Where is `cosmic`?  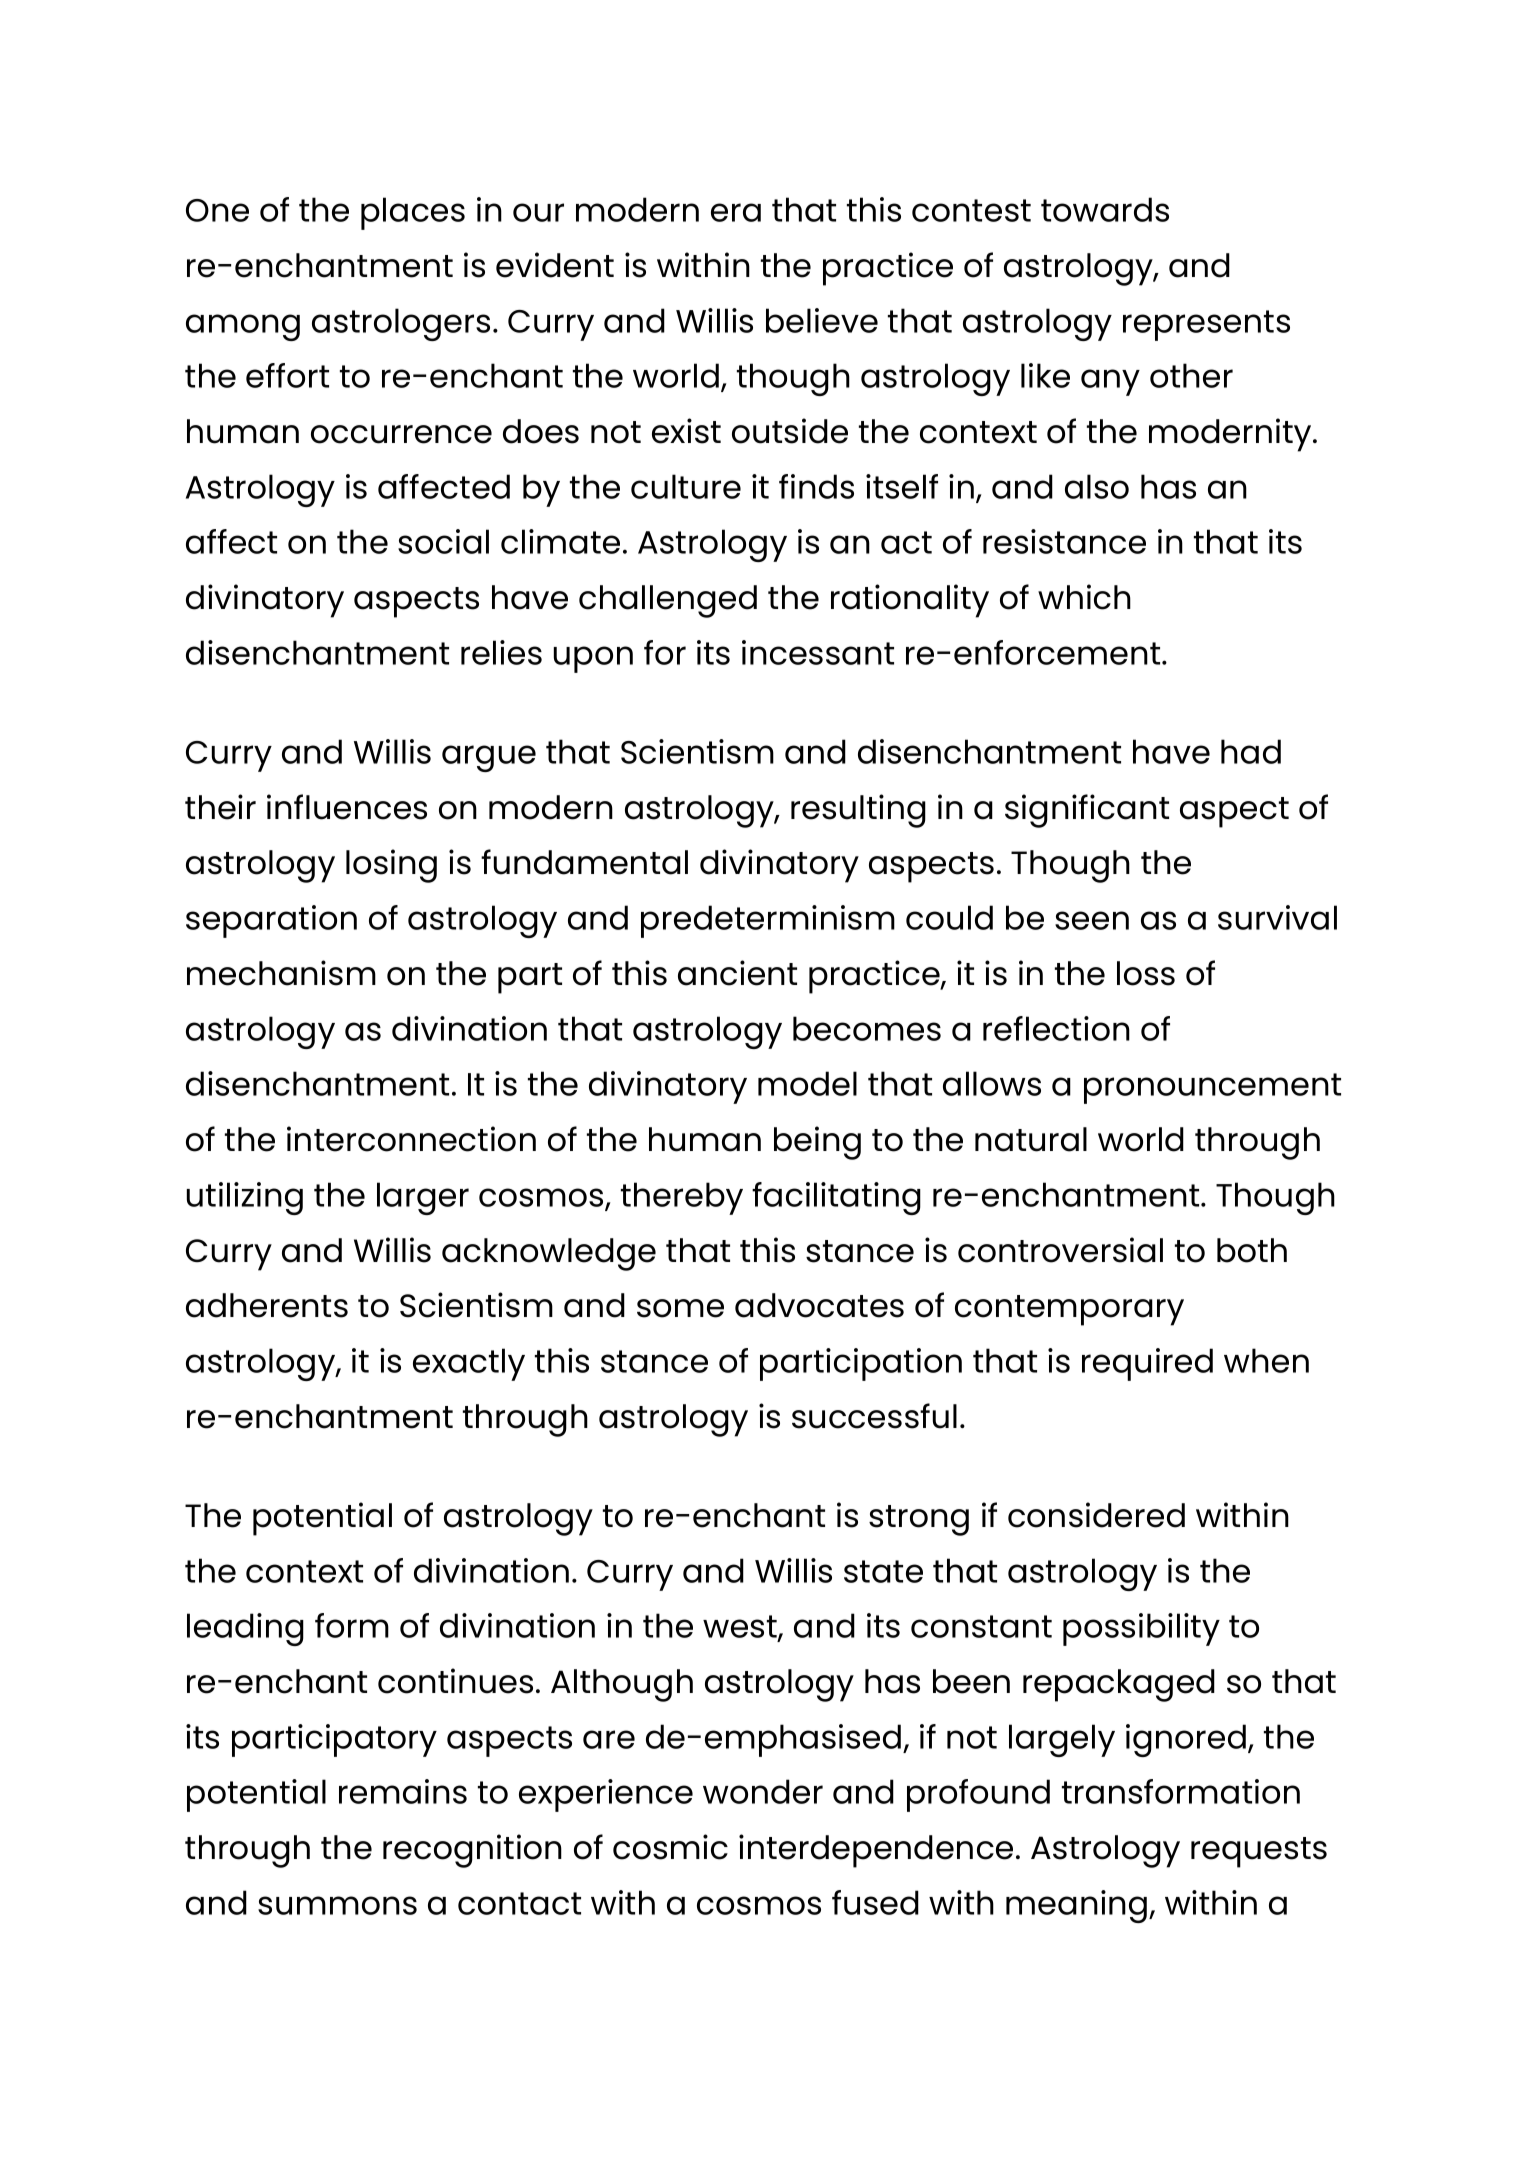
cosmic is located at coordinates (670, 1847).
